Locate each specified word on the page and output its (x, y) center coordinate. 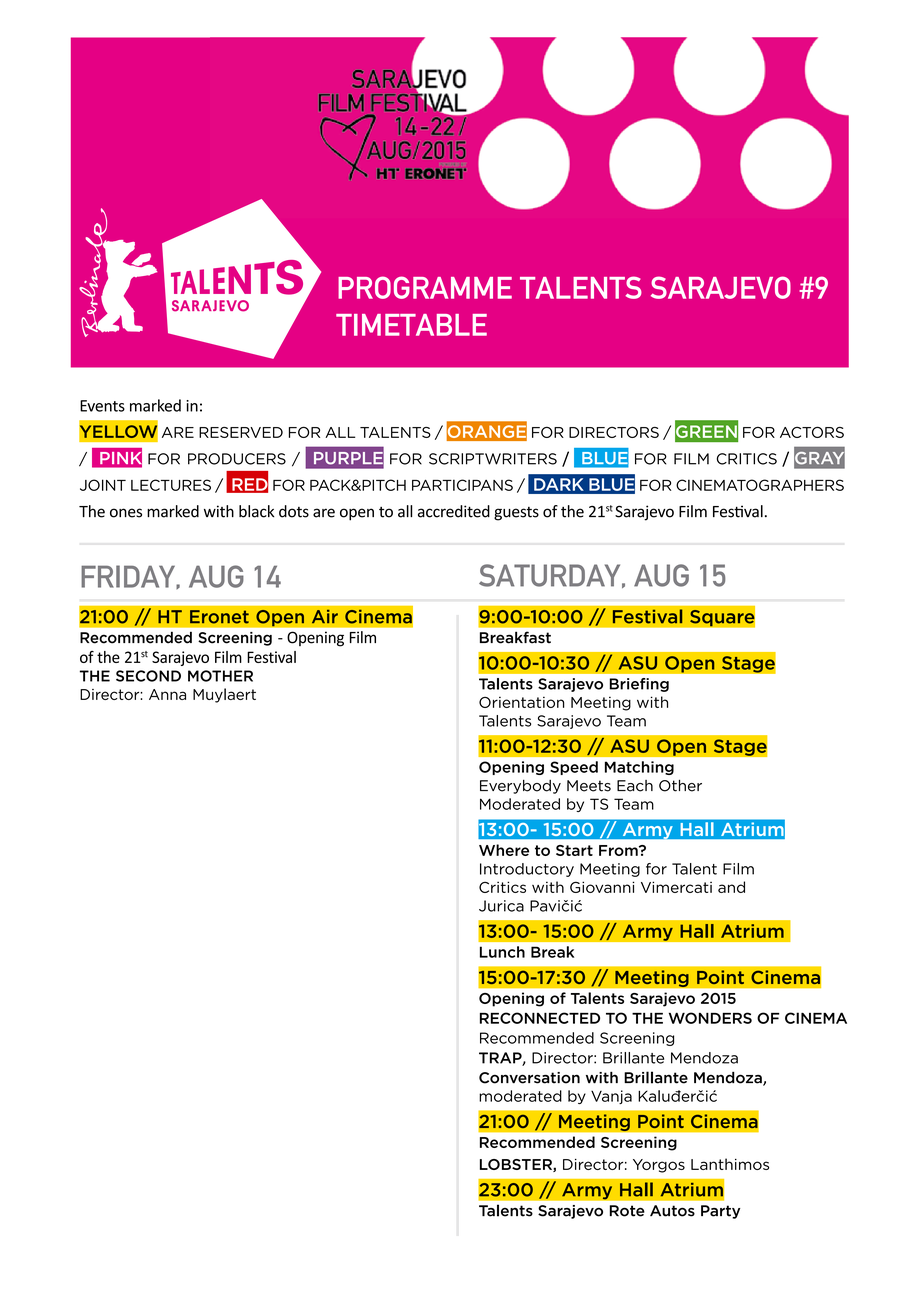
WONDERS (710, 1018)
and (731, 887)
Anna (167, 694)
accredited (454, 511)
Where (504, 850)
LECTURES (171, 485)
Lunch (502, 952)
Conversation (529, 1078)
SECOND (148, 676)
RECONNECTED (540, 1018)
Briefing (639, 685)
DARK (558, 484)
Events (102, 406)
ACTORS (812, 432)
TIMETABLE (411, 325)
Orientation (521, 702)
